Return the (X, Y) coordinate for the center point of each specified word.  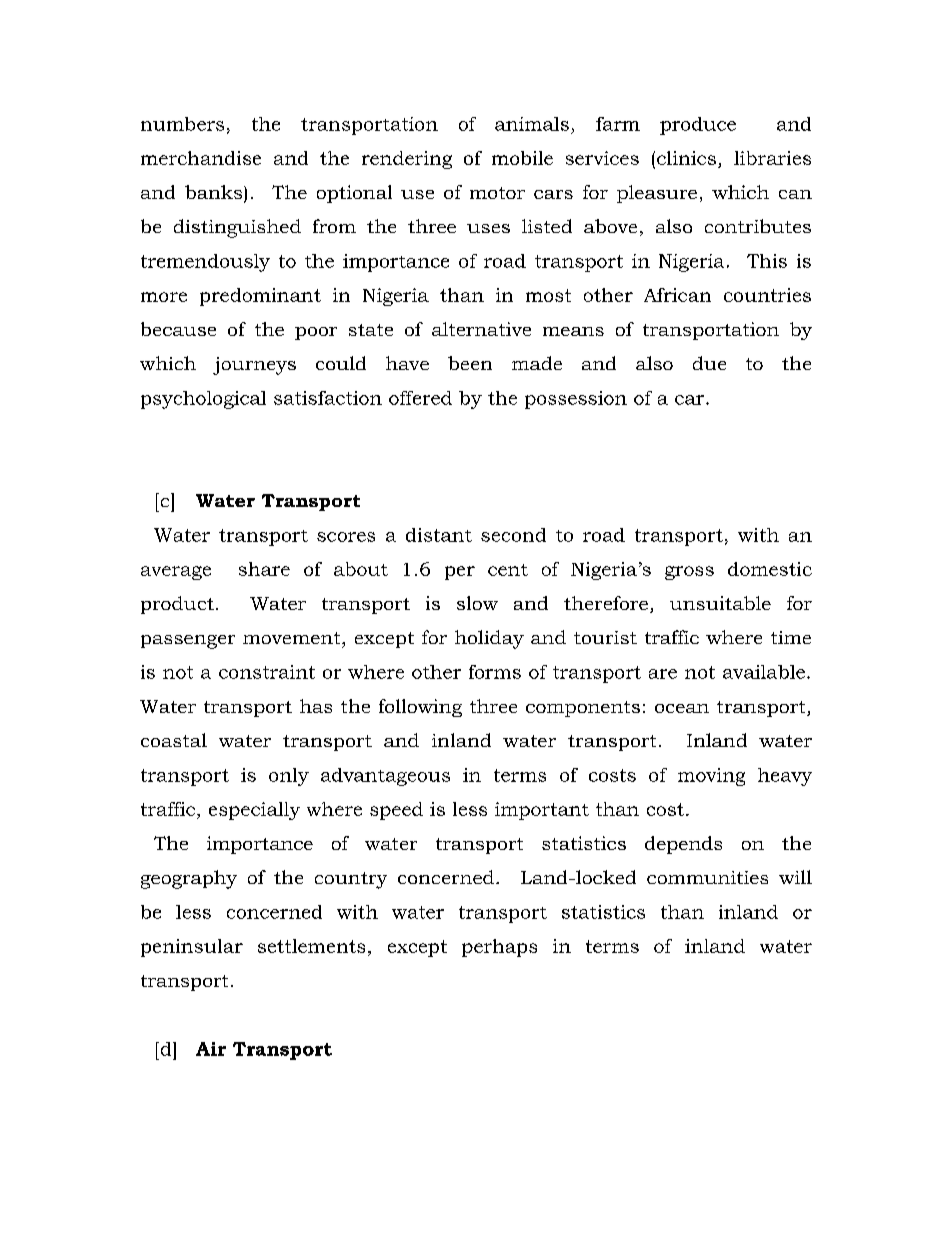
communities (707, 877)
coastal (174, 740)
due (709, 363)
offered (420, 398)
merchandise (201, 158)
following (420, 708)
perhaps (499, 948)
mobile (522, 158)
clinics (686, 158)
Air (211, 1049)
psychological (203, 400)
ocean (682, 708)
